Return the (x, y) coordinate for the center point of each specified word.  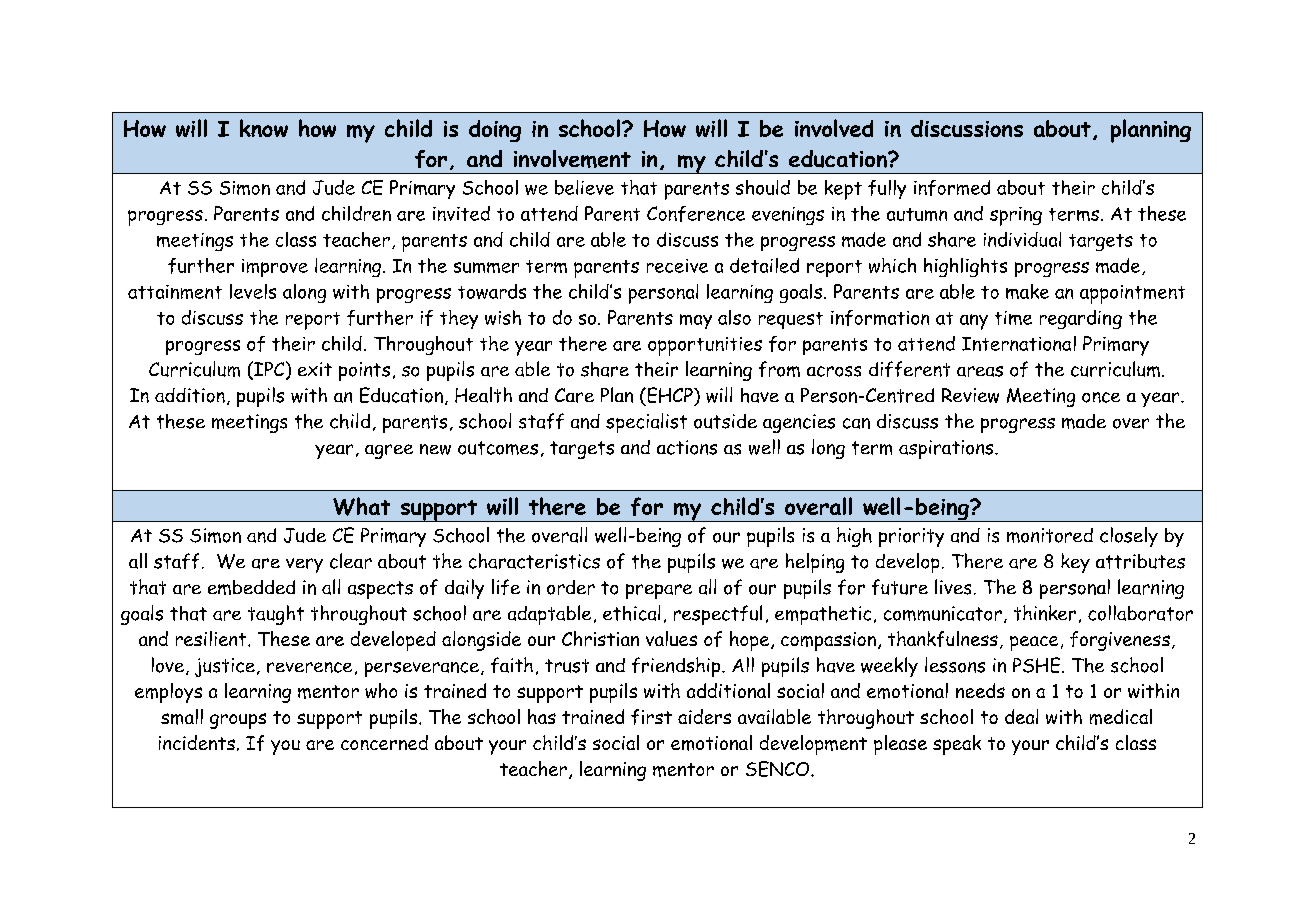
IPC (269, 370)
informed (952, 188)
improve (275, 268)
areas (980, 371)
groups (238, 721)
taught (276, 615)
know (264, 128)
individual (1022, 239)
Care (574, 395)
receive (677, 266)
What (361, 506)
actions (687, 447)
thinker (1045, 613)
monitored (1050, 535)
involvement (572, 159)
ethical (631, 613)
